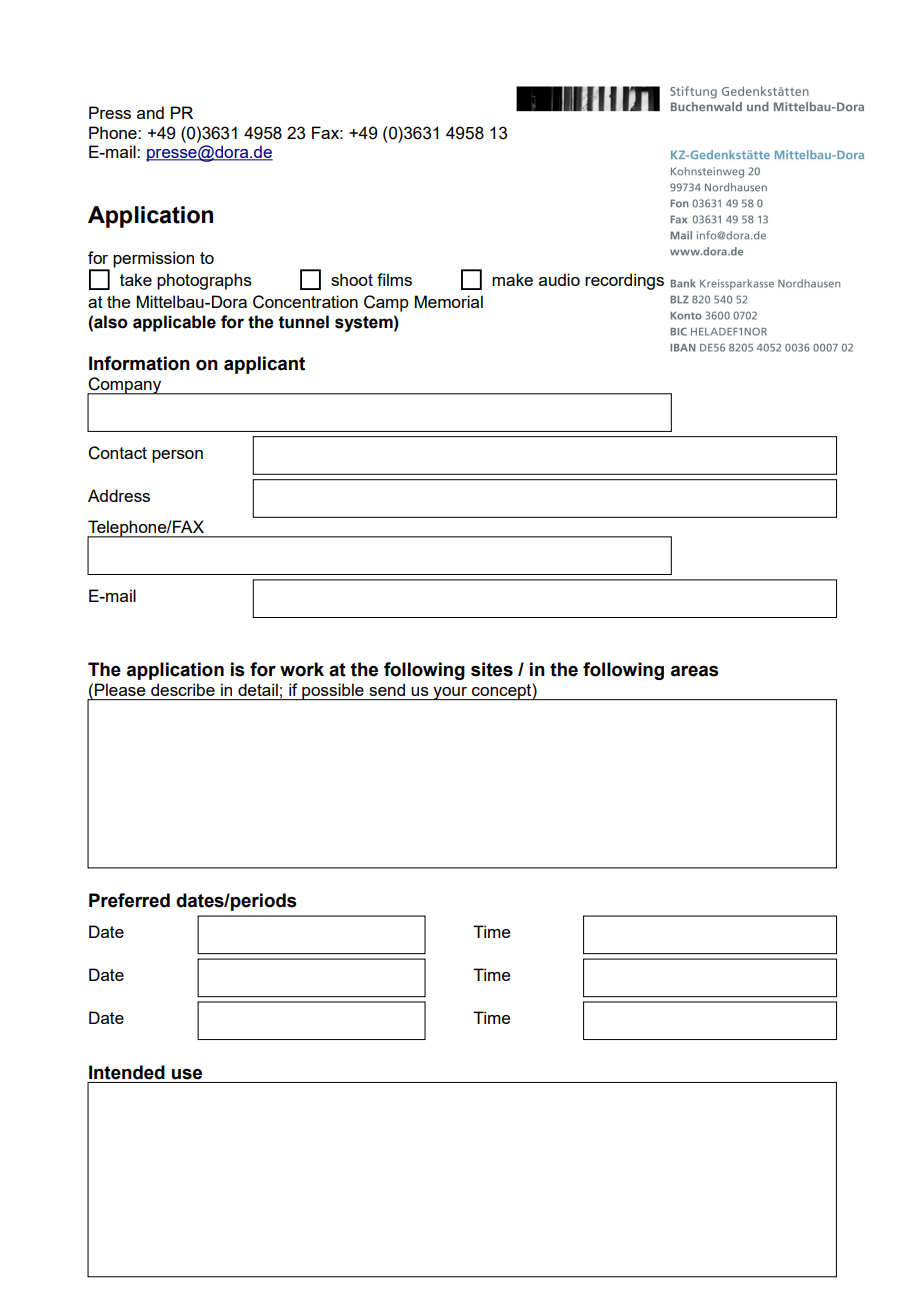 This document has width=924, height=1308. What do you see at coordinates (187, 1074) in the document?
I see `use` at bounding box center [187, 1074].
